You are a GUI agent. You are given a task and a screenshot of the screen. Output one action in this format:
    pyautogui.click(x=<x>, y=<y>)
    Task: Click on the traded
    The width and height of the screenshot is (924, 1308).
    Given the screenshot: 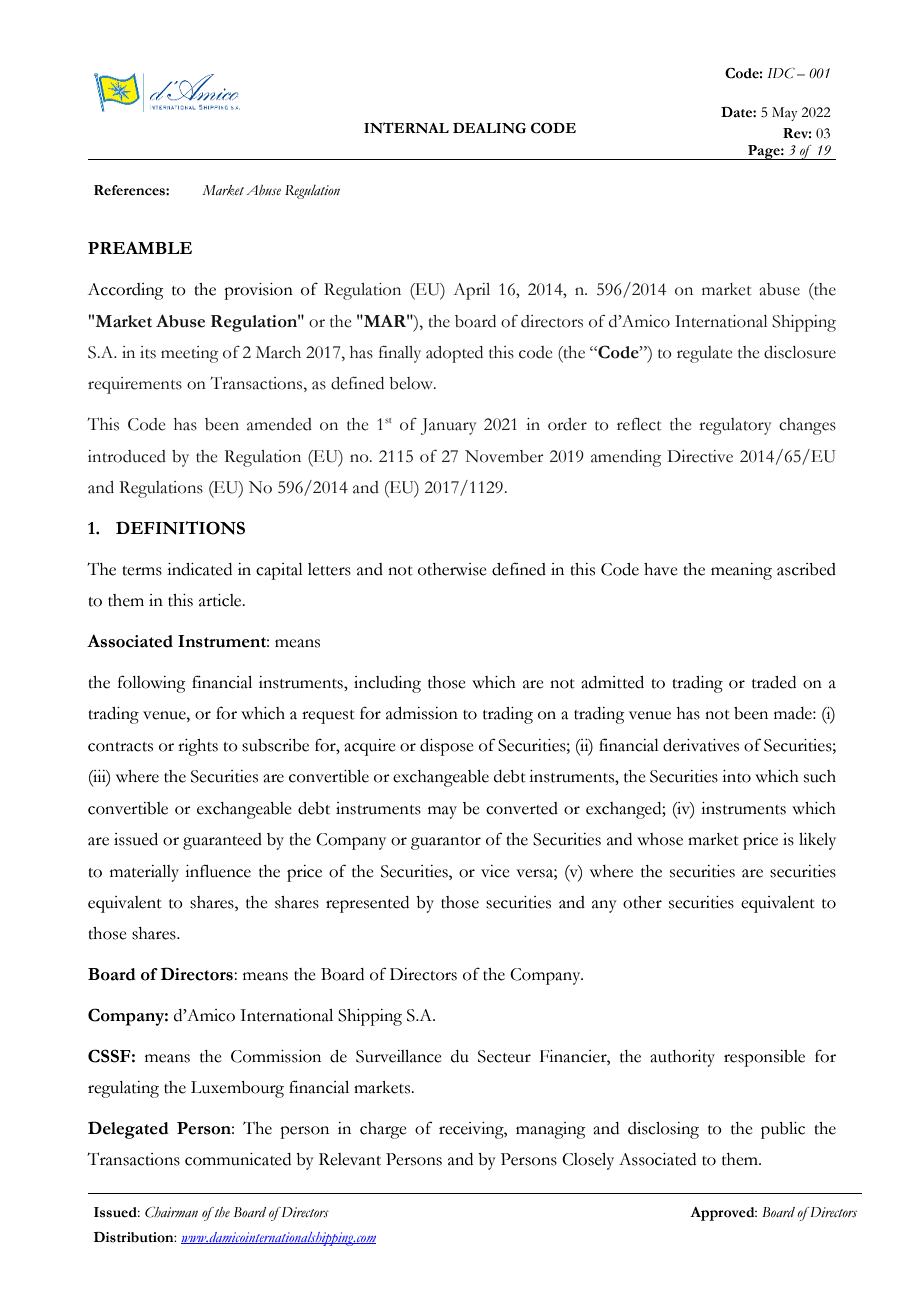 What is the action you would take?
    pyautogui.click(x=774, y=682)
